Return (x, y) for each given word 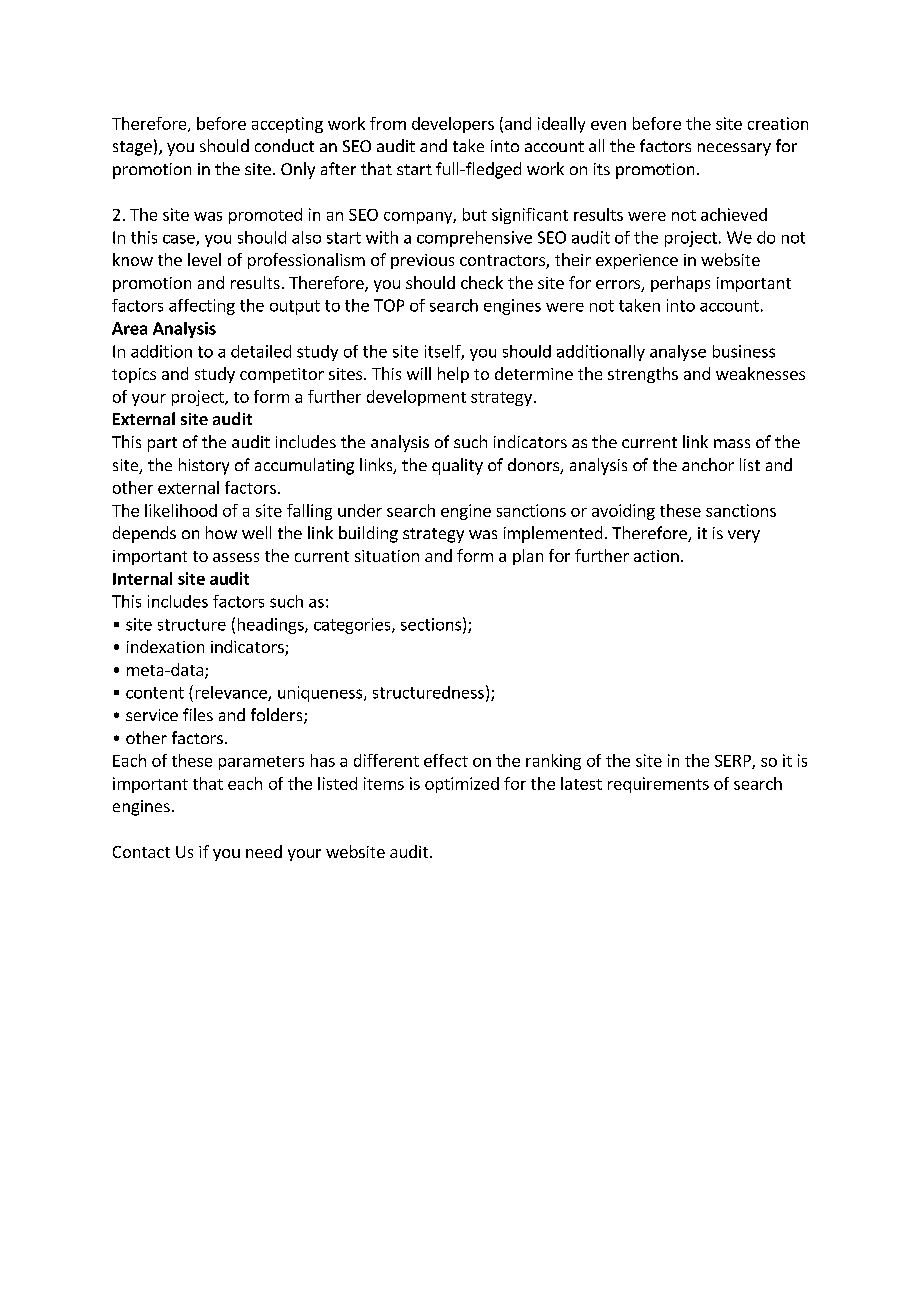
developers (453, 125)
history (204, 466)
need (264, 851)
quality (457, 466)
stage (132, 148)
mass (732, 443)
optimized (462, 785)
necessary (734, 149)
